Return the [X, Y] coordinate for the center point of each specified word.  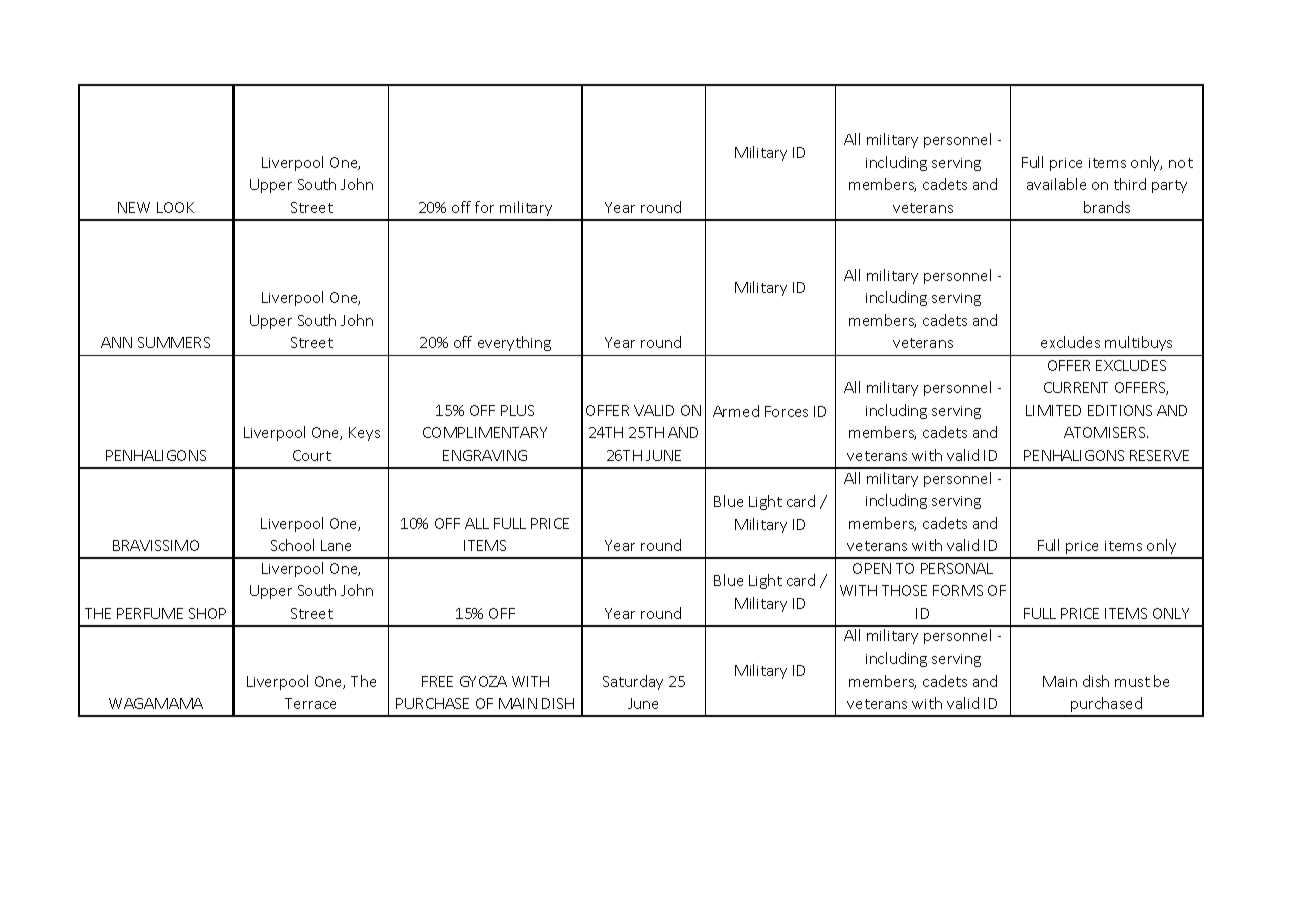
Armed [736, 411]
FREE [437, 681]
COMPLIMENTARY [485, 432]
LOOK [175, 207]
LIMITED [1053, 410]
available [1056, 184]
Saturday [633, 682]
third [1130, 184]
